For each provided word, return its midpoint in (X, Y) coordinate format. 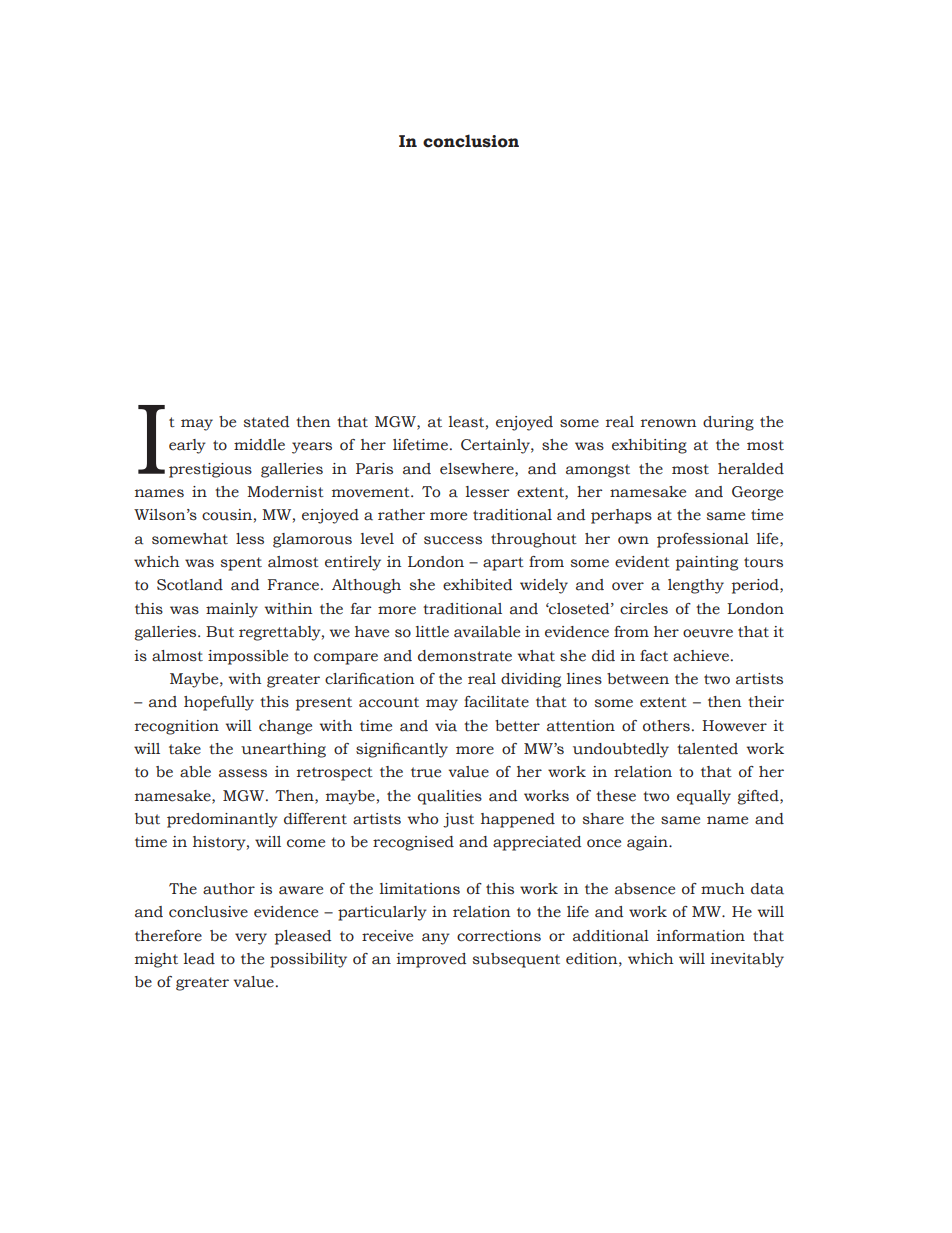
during (728, 423)
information (701, 936)
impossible (248, 657)
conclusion (471, 141)
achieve (701, 656)
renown (668, 423)
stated (266, 422)
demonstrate (465, 656)
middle (259, 445)
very (251, 939)
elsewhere (478, 469)
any (436, 939)
